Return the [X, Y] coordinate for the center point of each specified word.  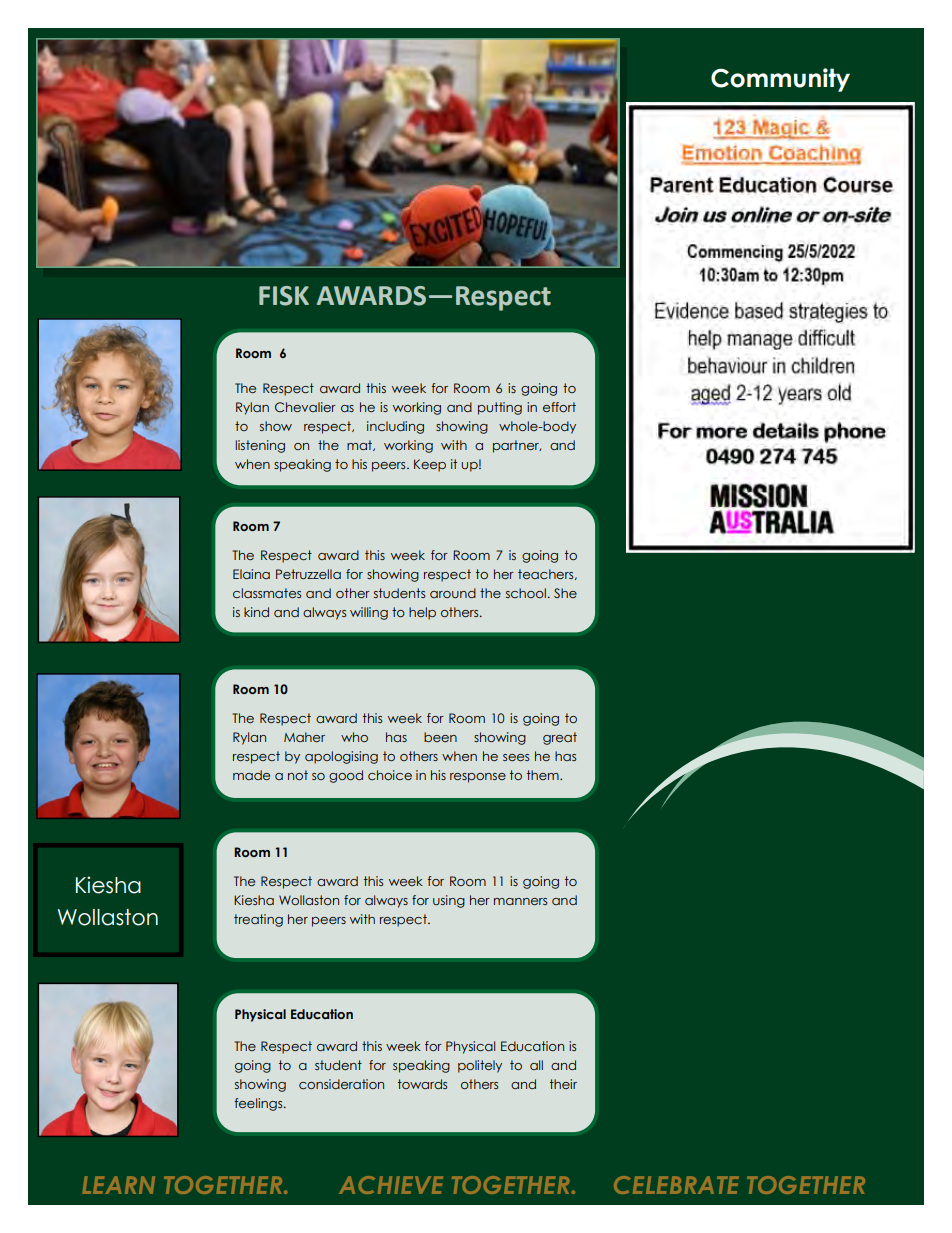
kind [256, 612]
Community [780, 80]
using [449, 901]
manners [520, 901]
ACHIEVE [391, 1185]
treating [258, 920]
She [565, 593]
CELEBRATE [676, 1185]
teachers [547, 574]
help [422, 613]
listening [260, 446]
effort [559, 407]
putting [500, 408]
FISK [284, 296]
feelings [260, 1104]
